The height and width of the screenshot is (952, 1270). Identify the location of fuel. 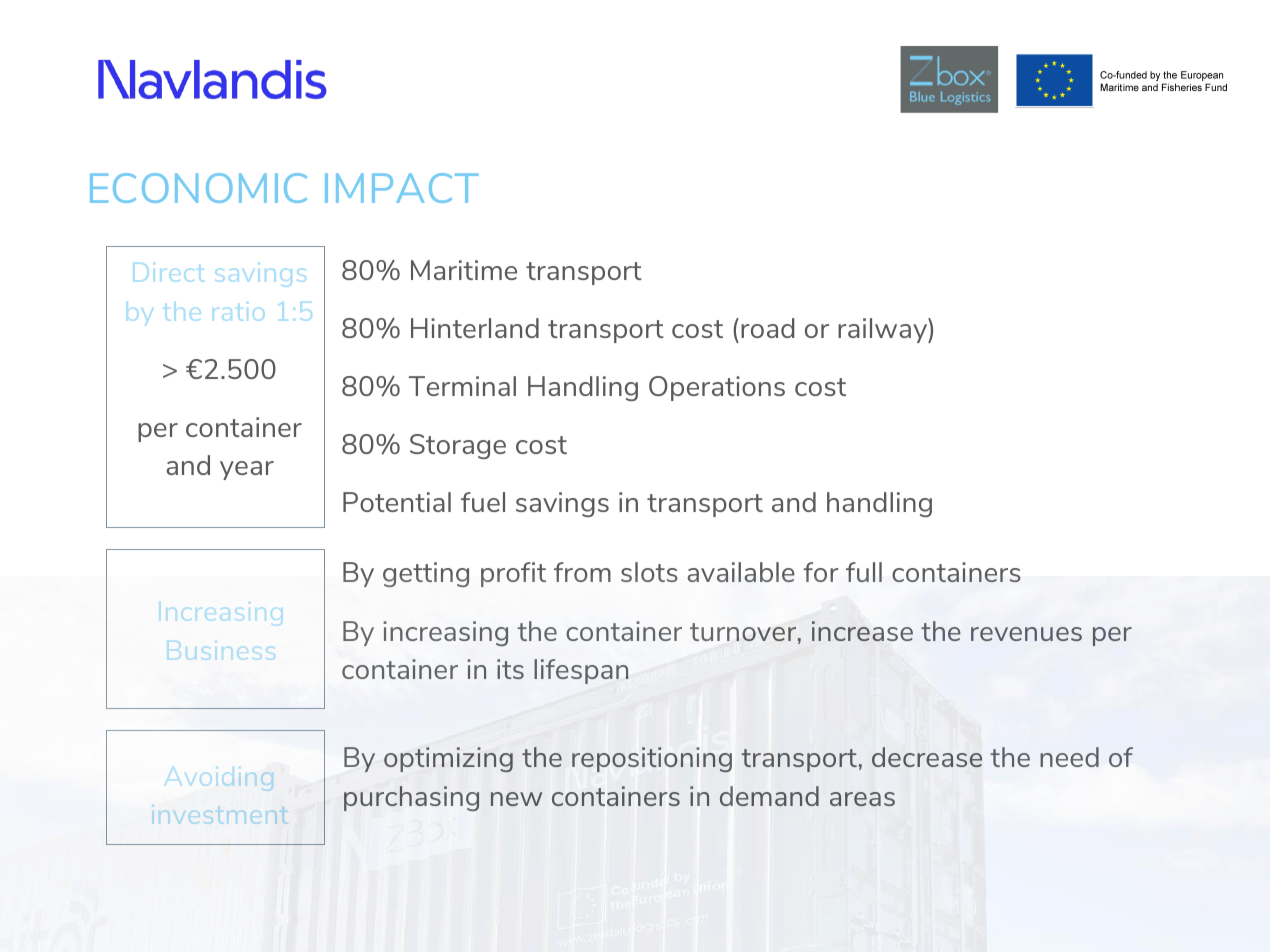
(483, 502).
